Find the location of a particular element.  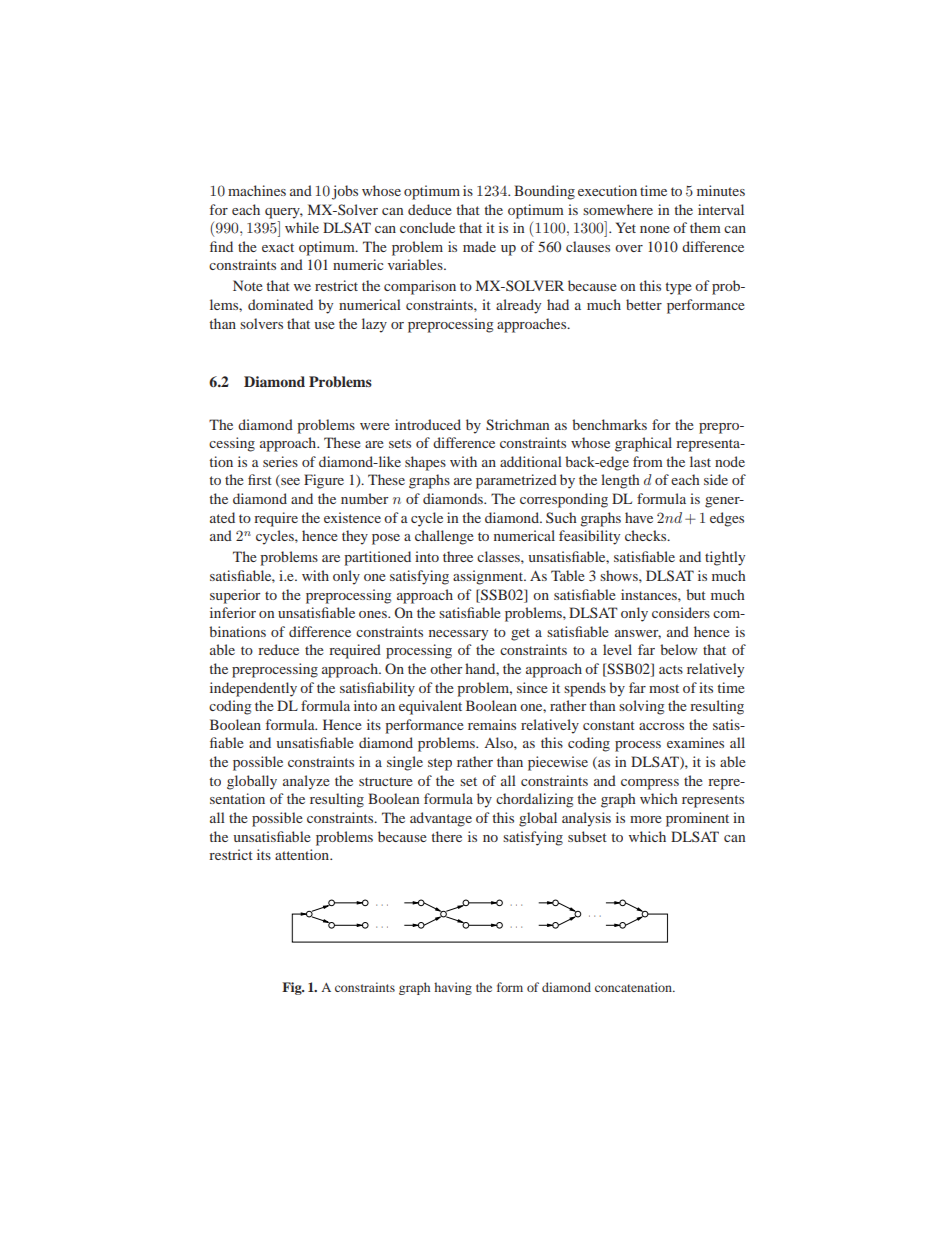

there is located at coordinates (446, 836).
